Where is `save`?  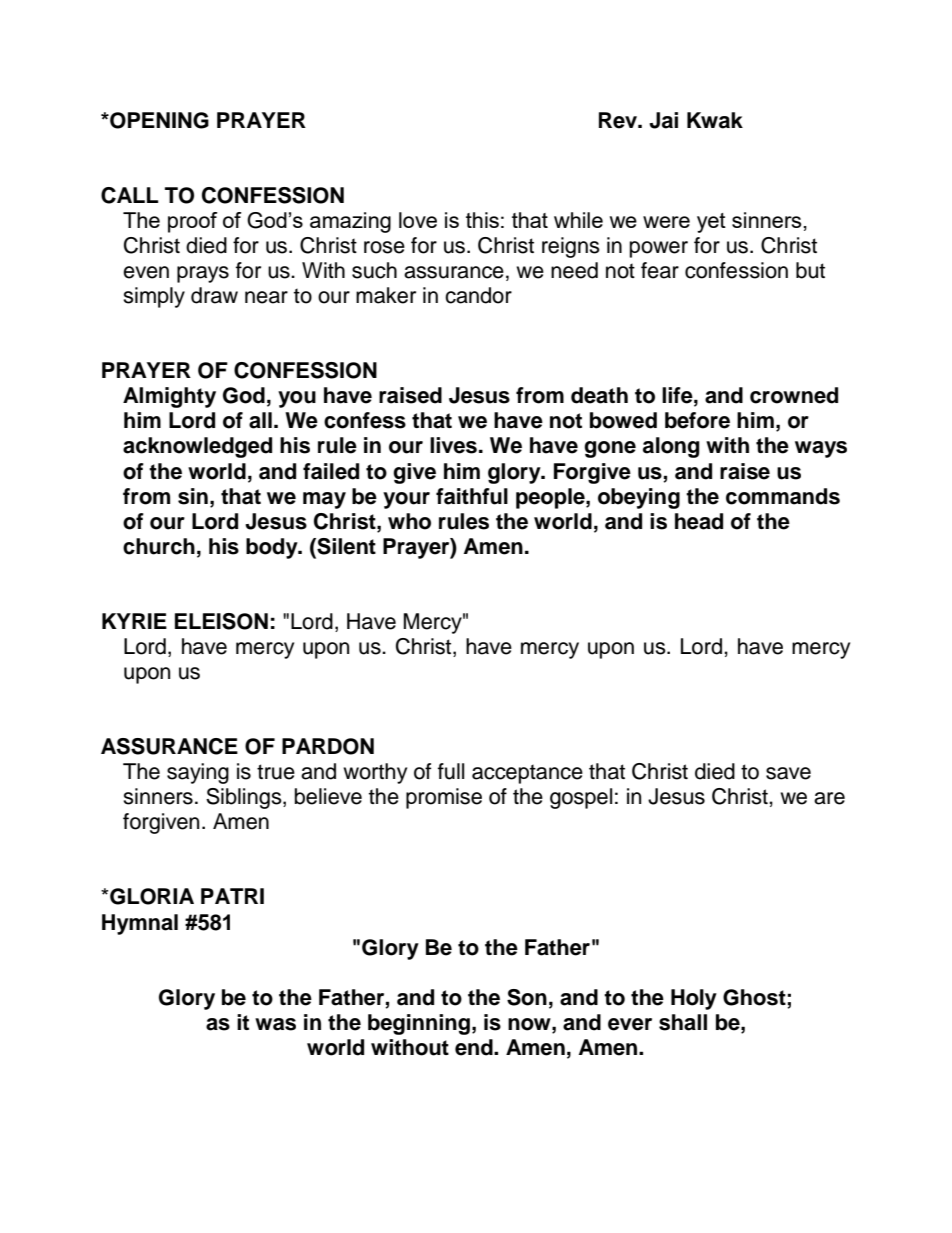 save is located at coordinates (788, 773).
